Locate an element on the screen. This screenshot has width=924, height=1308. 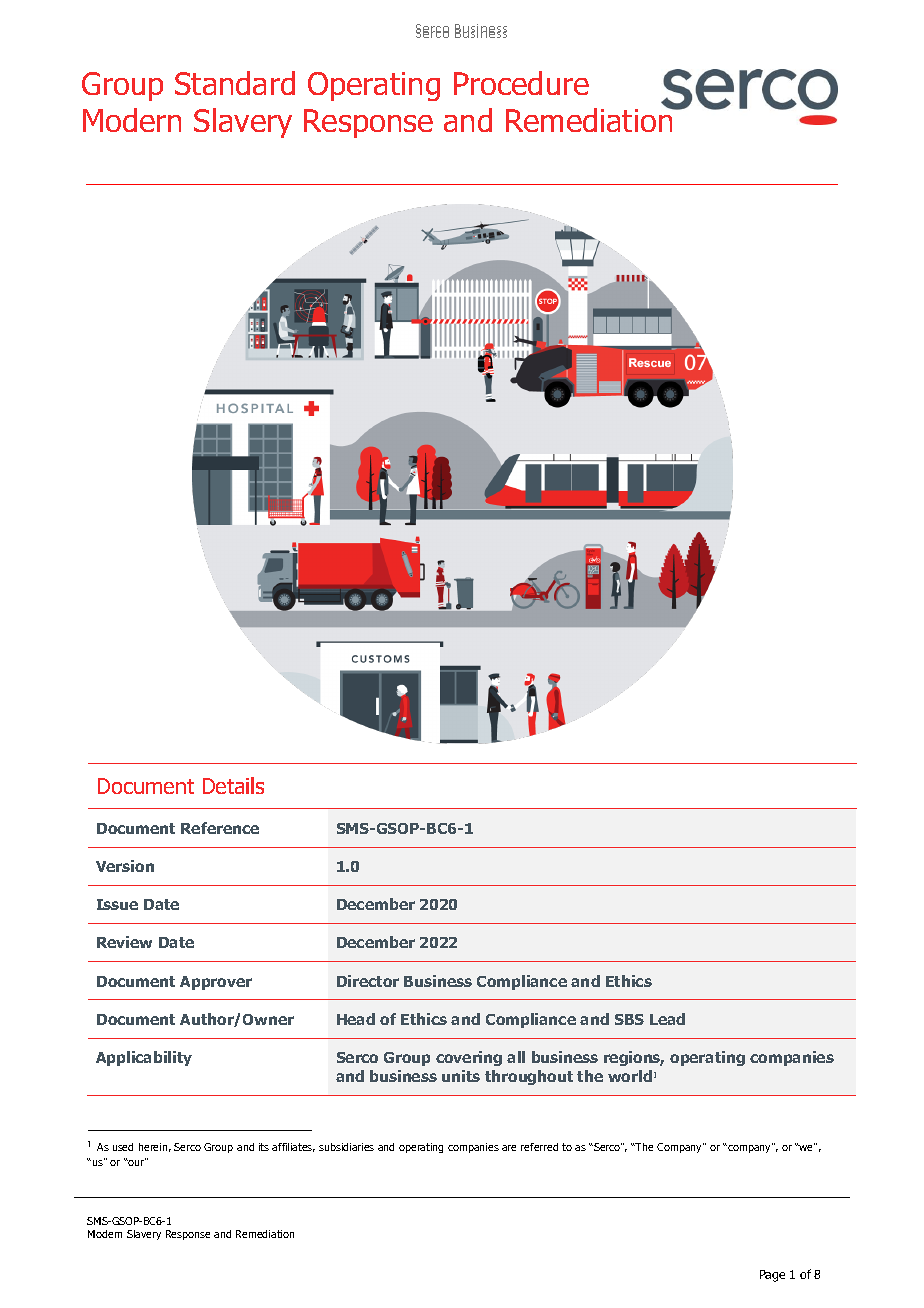
used is located at coordinates (123, 1147).
